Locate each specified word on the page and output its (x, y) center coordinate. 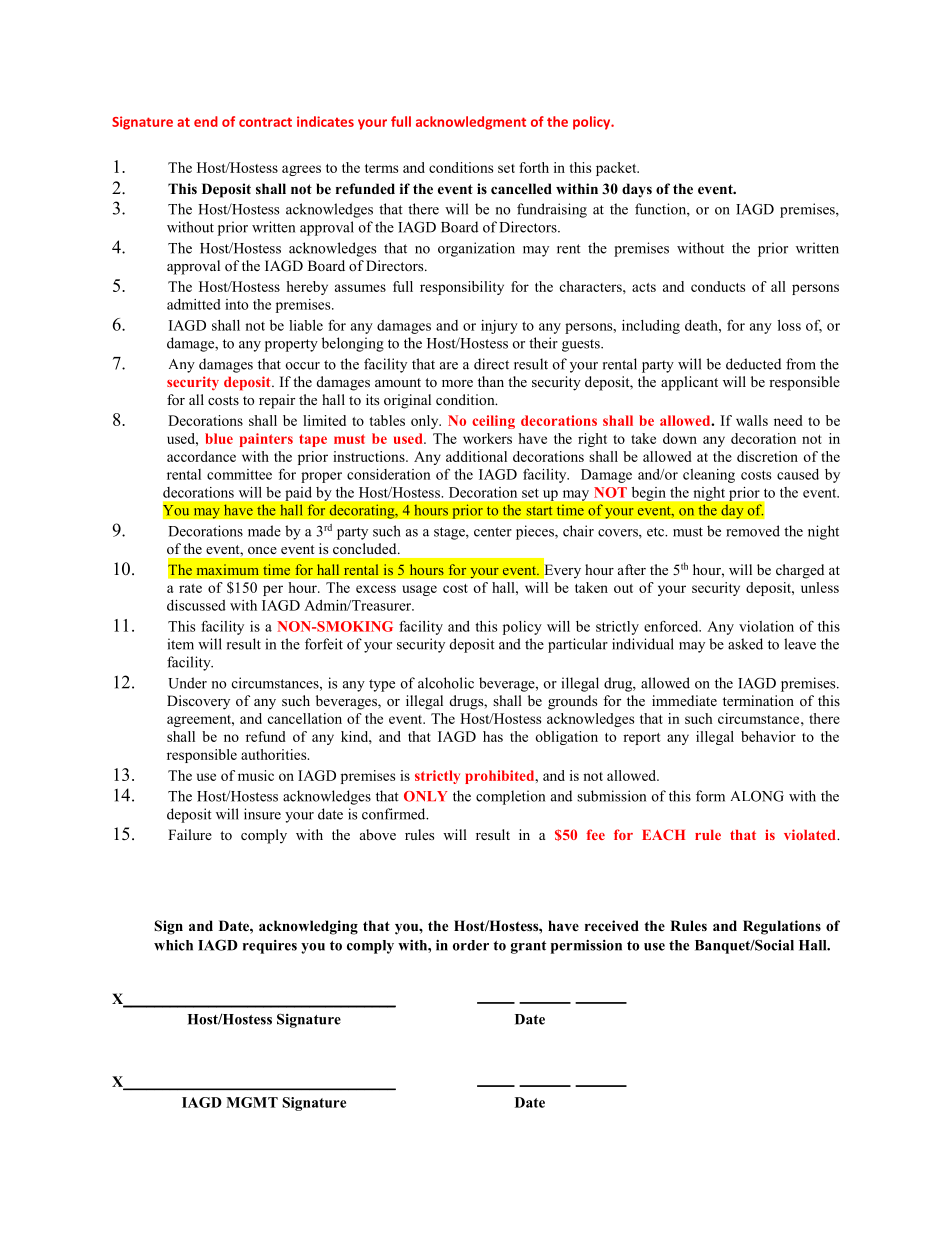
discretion (767, 456)
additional (476, 456)
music (256, 775)
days (637, 190)
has (493, 736)
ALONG (757, 796)
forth (534, 167)
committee (239, 474)
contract (265, 122)
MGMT (252, 1102)
